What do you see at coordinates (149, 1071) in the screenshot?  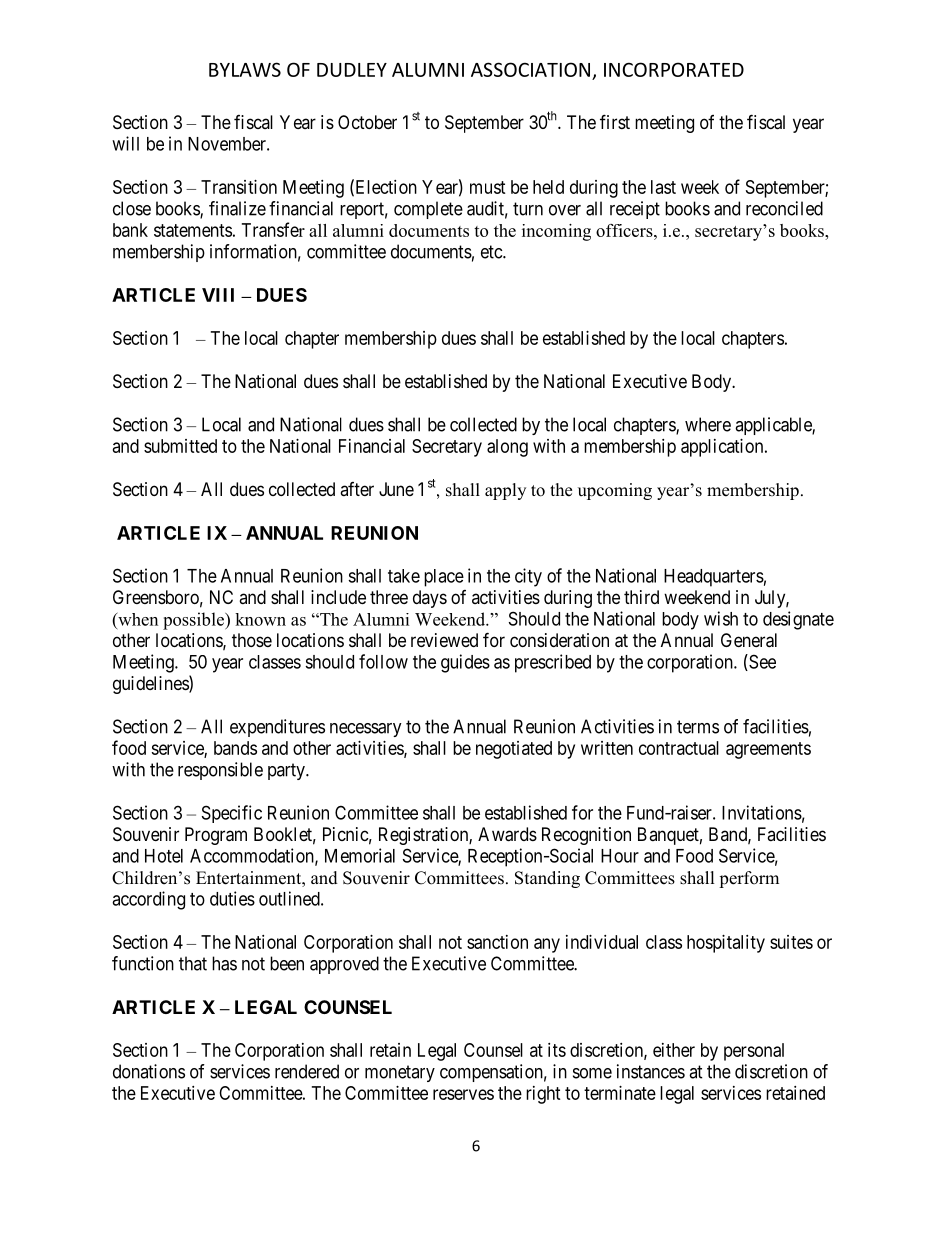 I see `donations` at bounding box center [149, 1071].
